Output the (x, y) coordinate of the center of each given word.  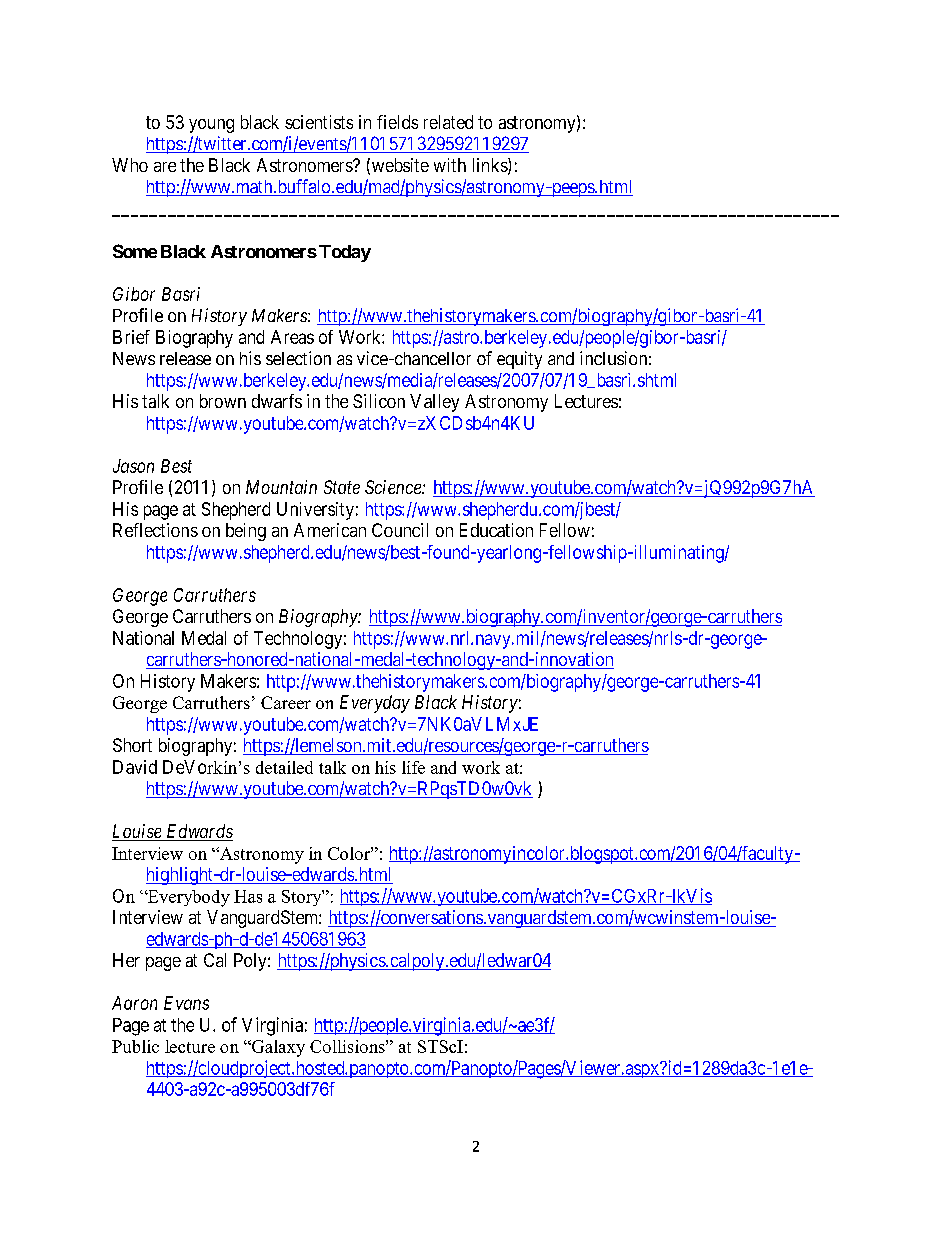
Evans (186, 1003)
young (211, 126)
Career (286, 702)
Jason (133, 466)
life (413, 767)
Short (132, 745)
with (450, 165)
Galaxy (277, 1048)
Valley (434, 403)
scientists (319, 122)
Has (248, 896)
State (342, 487)
